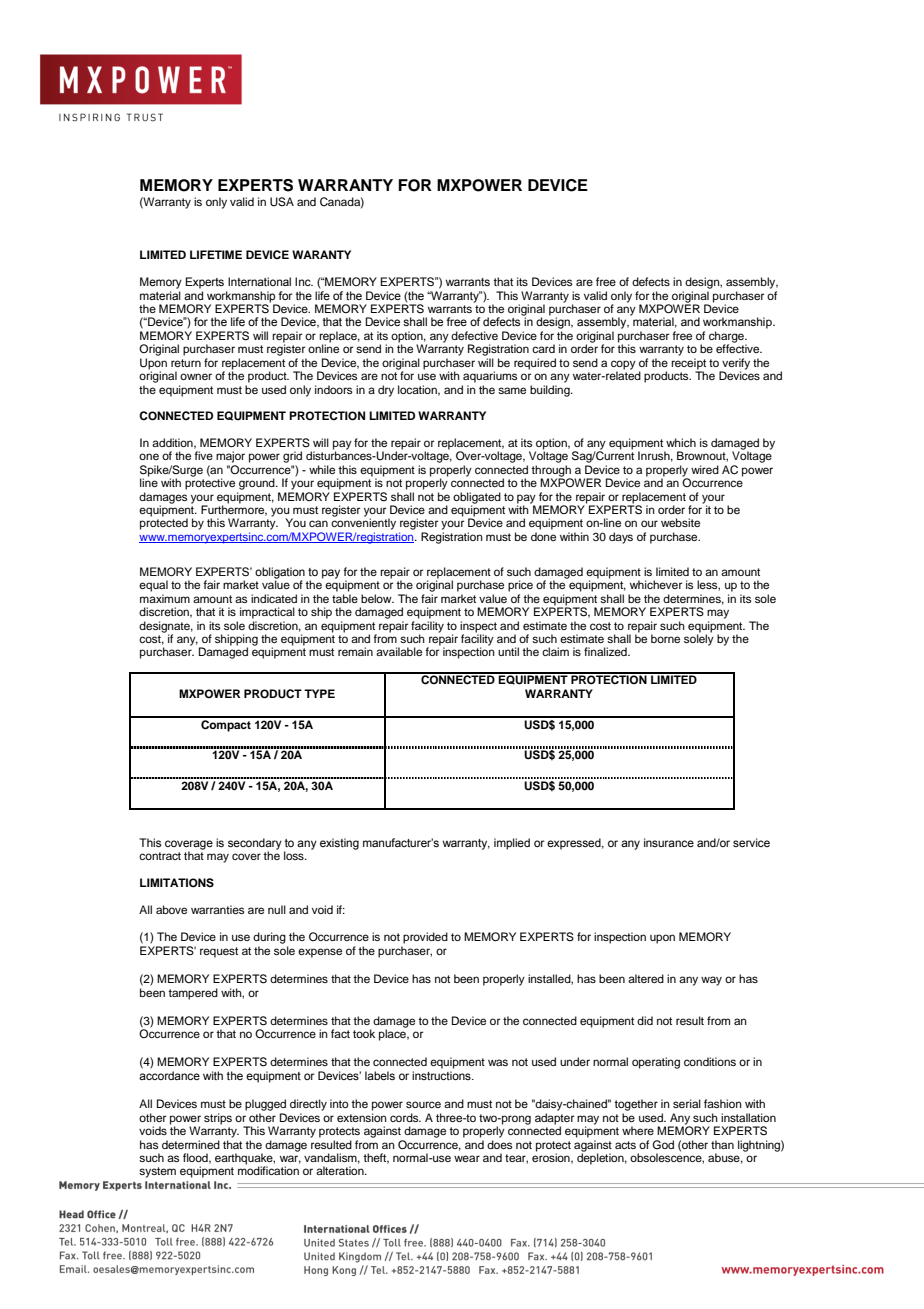  Describe the element at coordinates (663, 1144) in the image. I see `God` at that location.
